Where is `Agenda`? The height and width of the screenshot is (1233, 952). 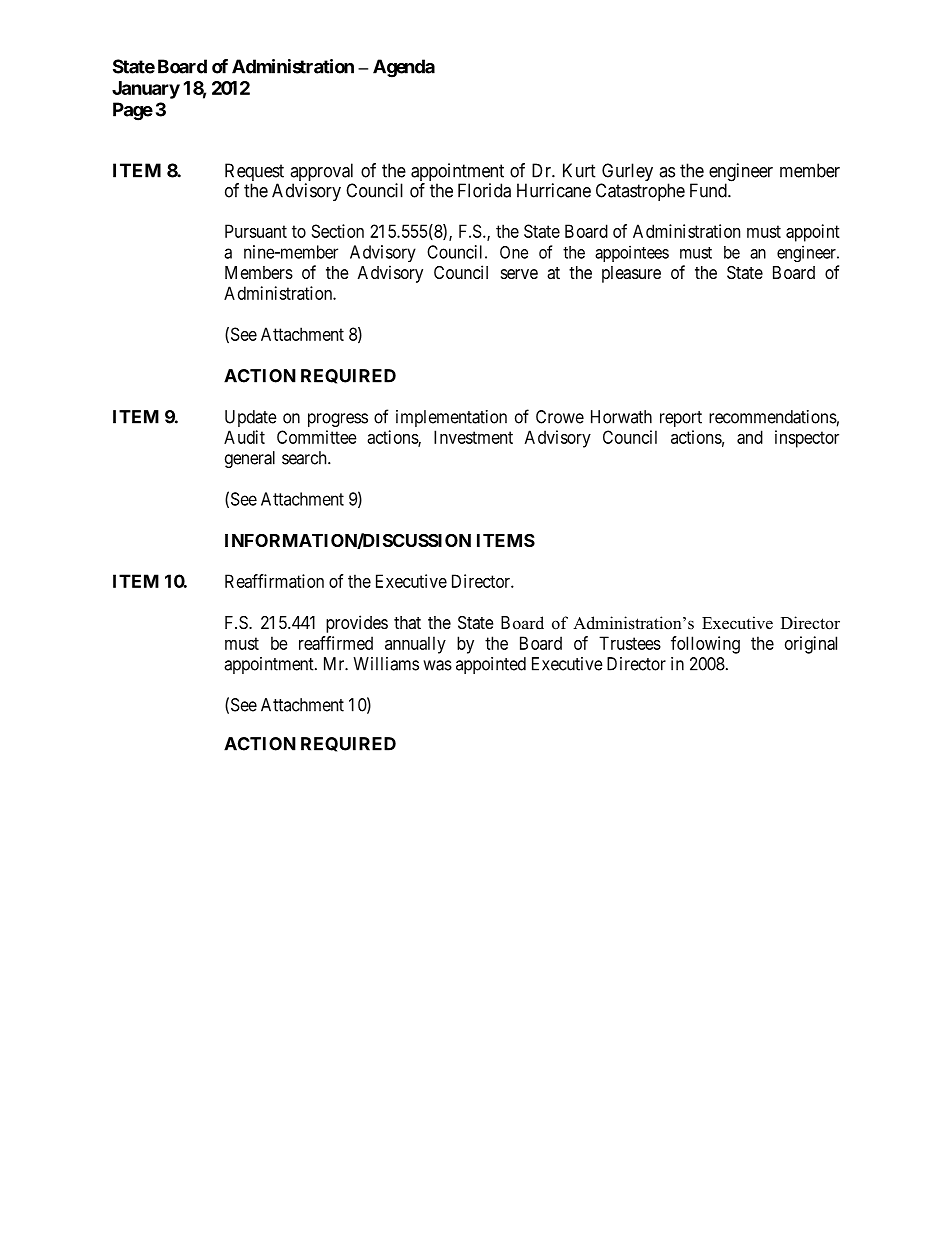 Agenda is located at coordinates (404, 68).
